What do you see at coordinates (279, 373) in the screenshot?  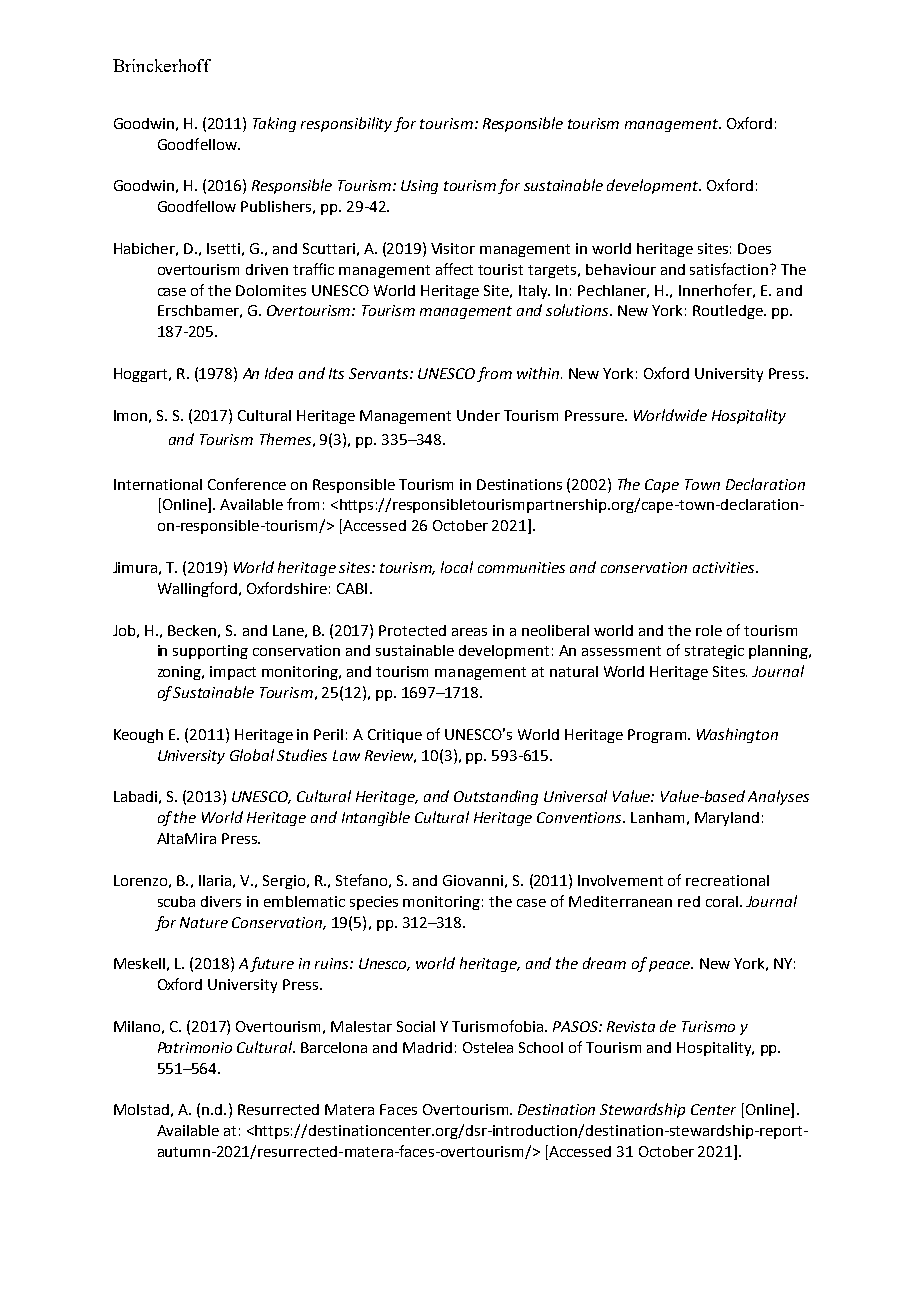 I see `Idea` at bounding box center [279, 373].
